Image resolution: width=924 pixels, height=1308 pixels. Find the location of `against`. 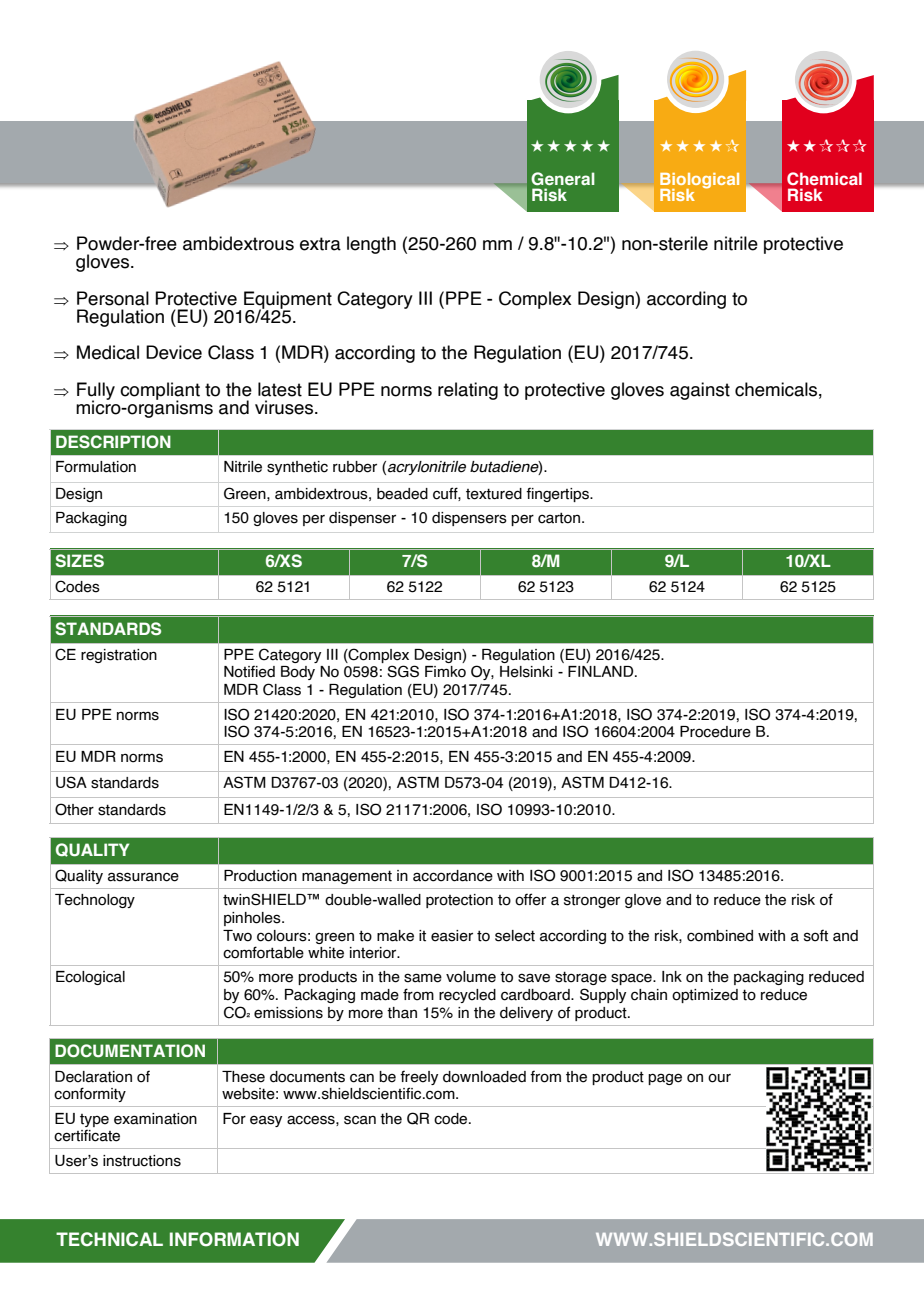

against is located at coordinates (700, 391).
